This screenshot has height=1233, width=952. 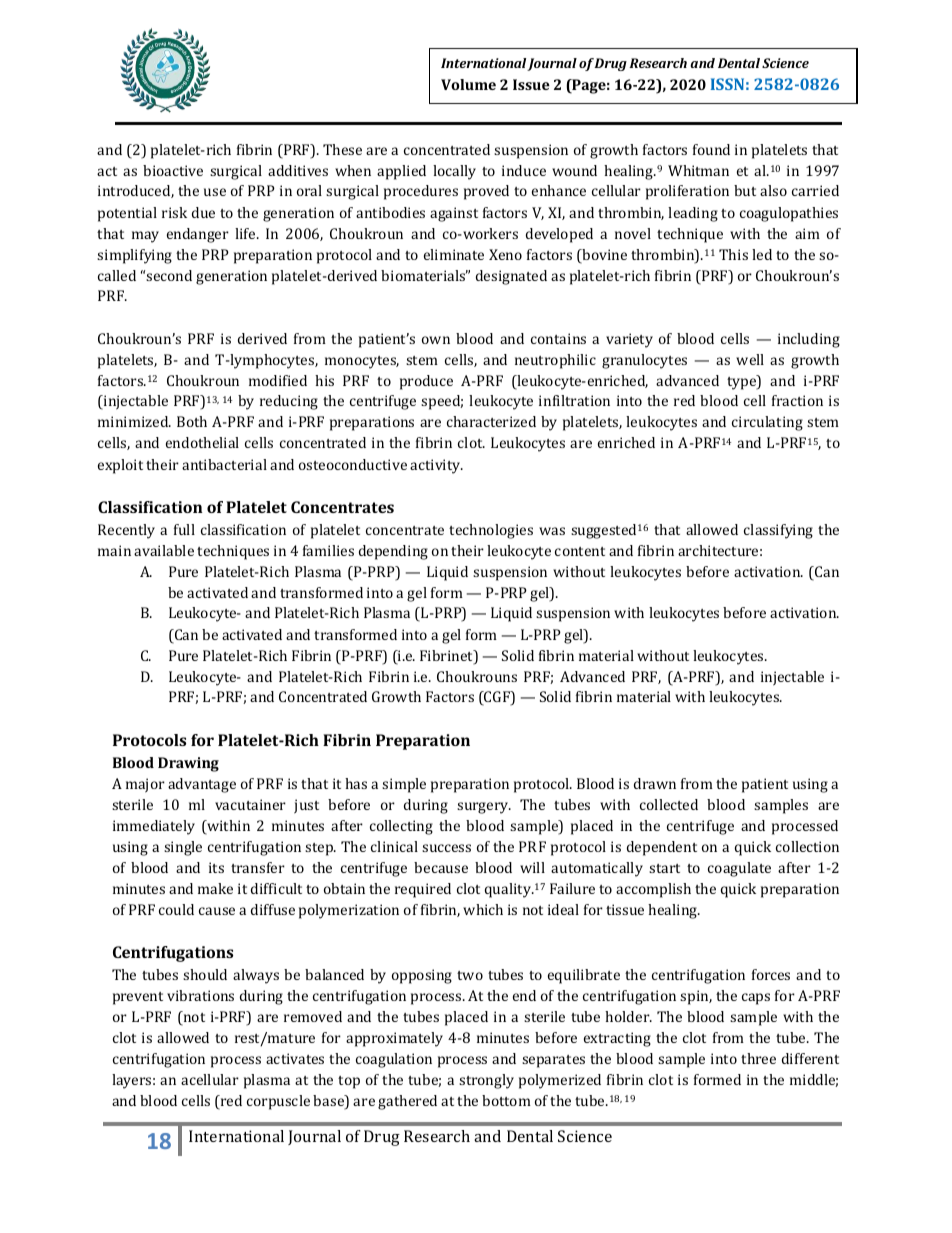 What do you see at coordinates (486, 1081) in the screenshot?
I see `strongly` at bounding box center [486, 1081].
